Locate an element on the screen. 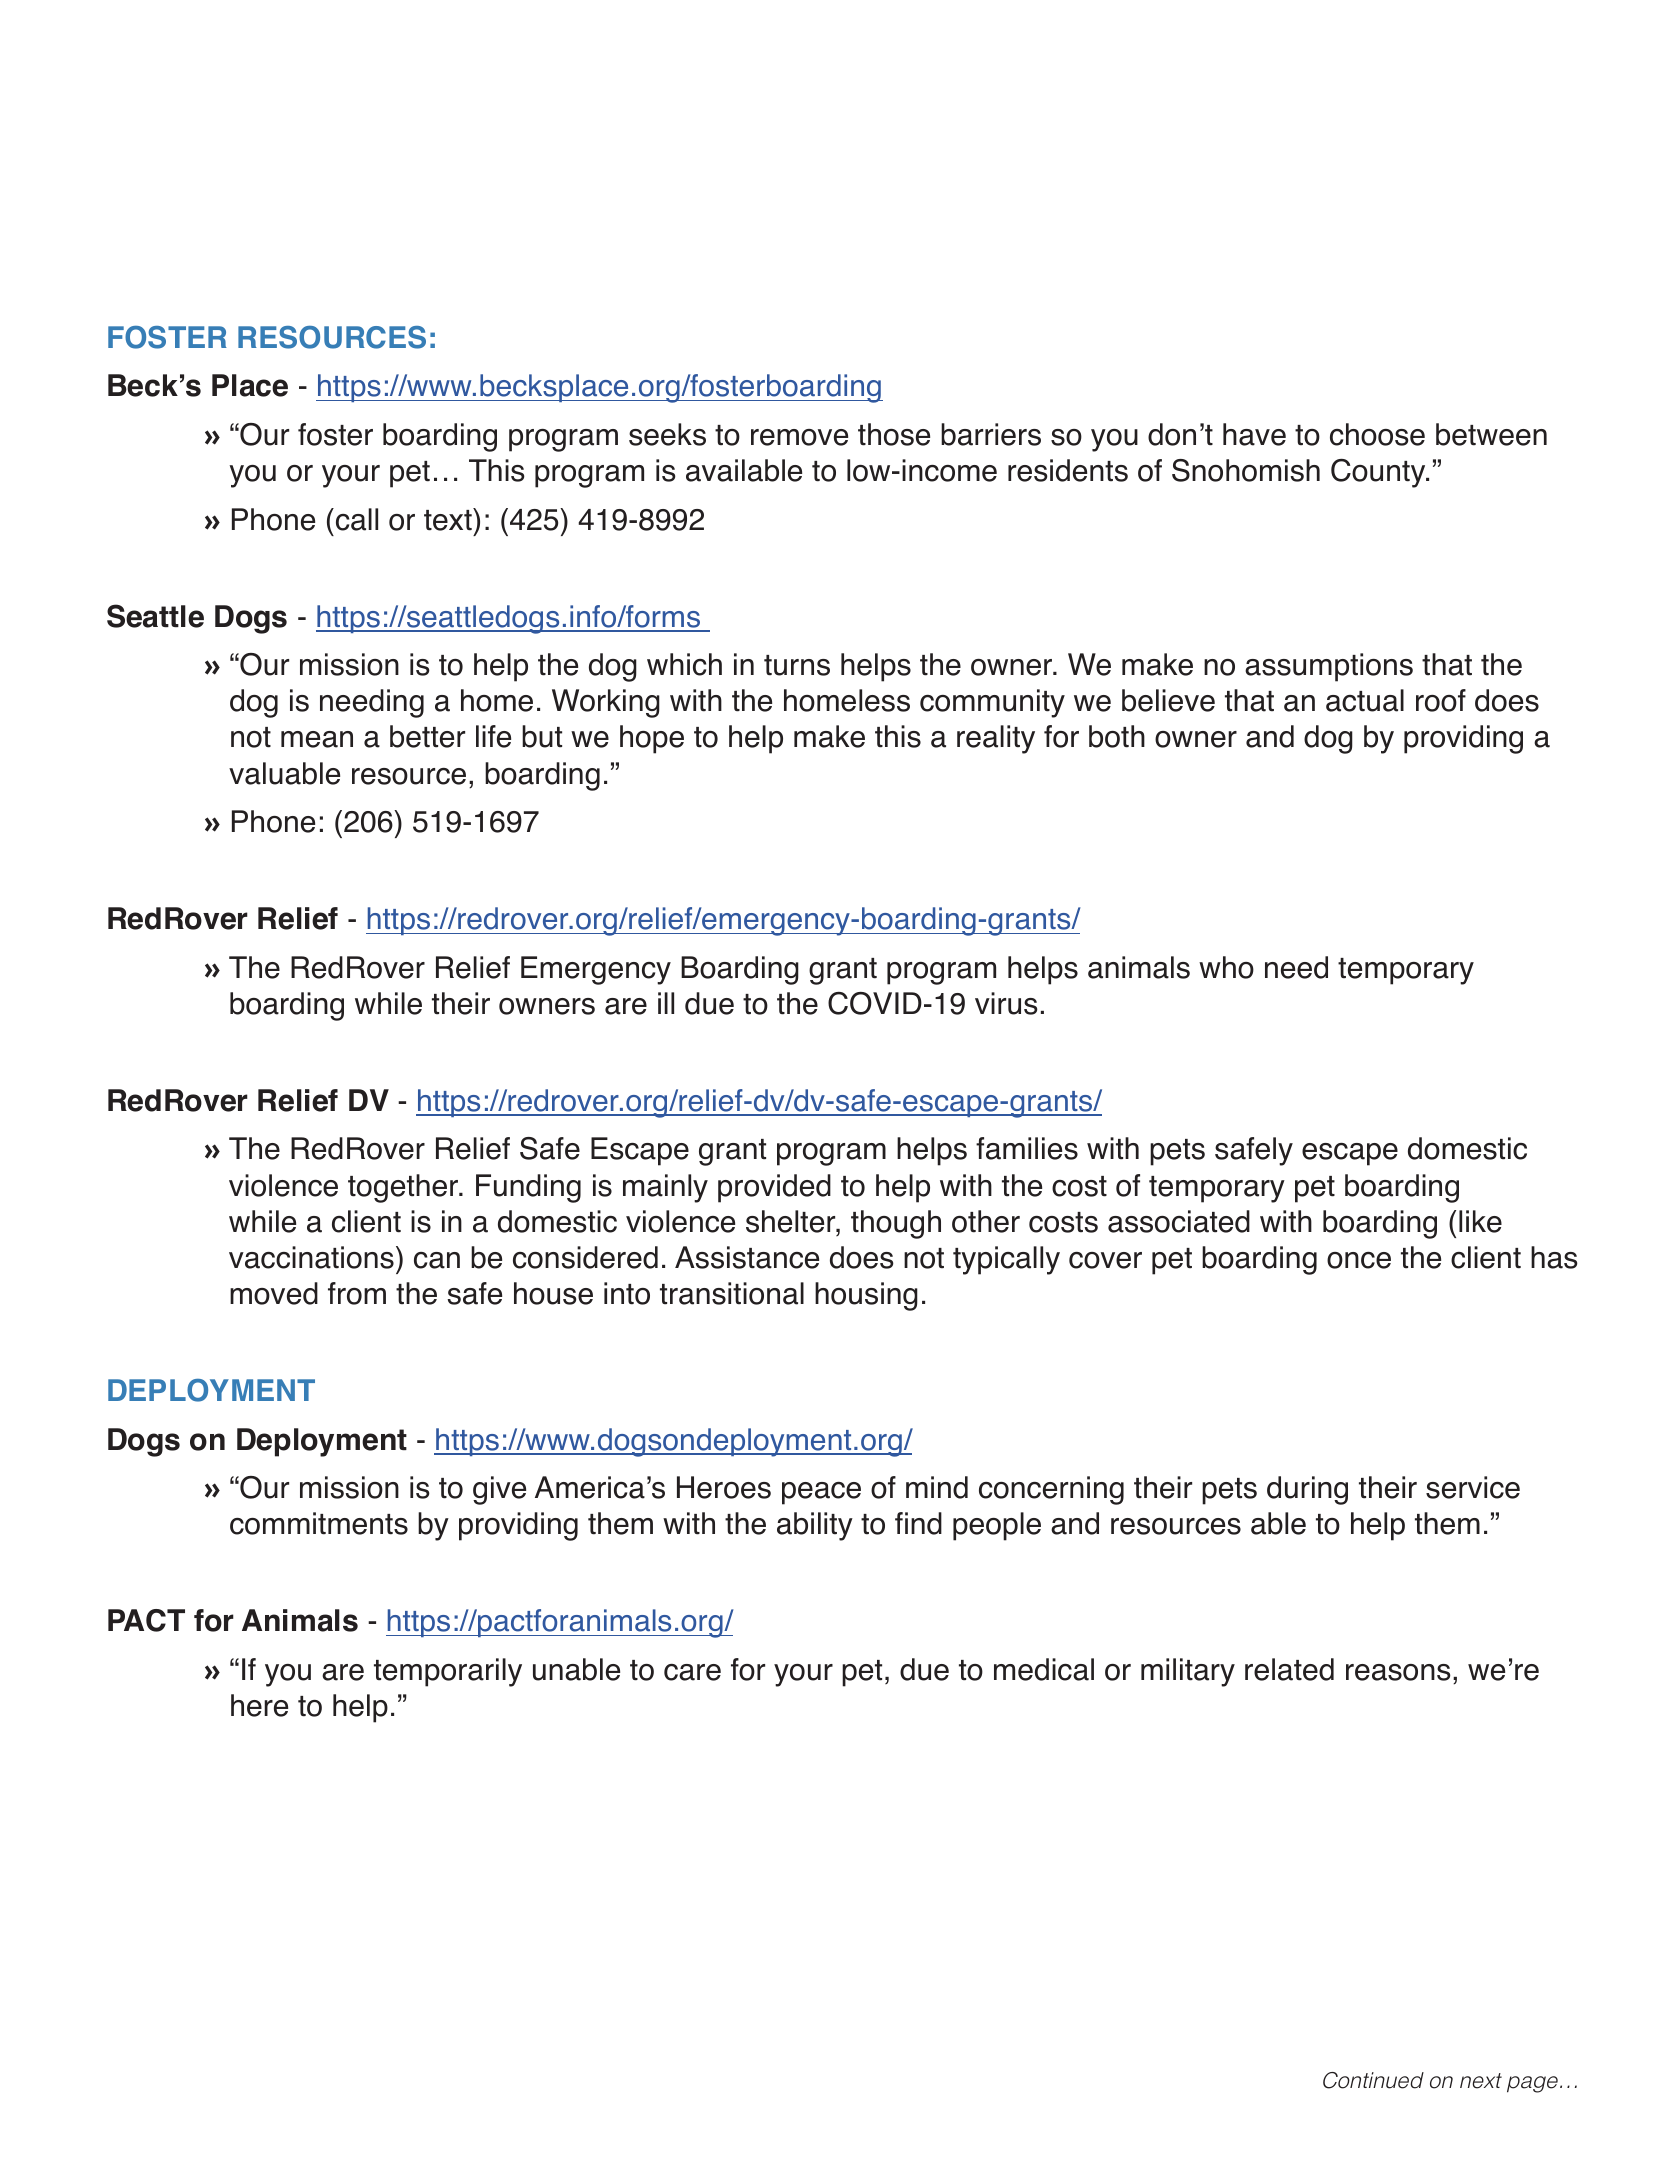  can is located at coordinates (437, 1260).
